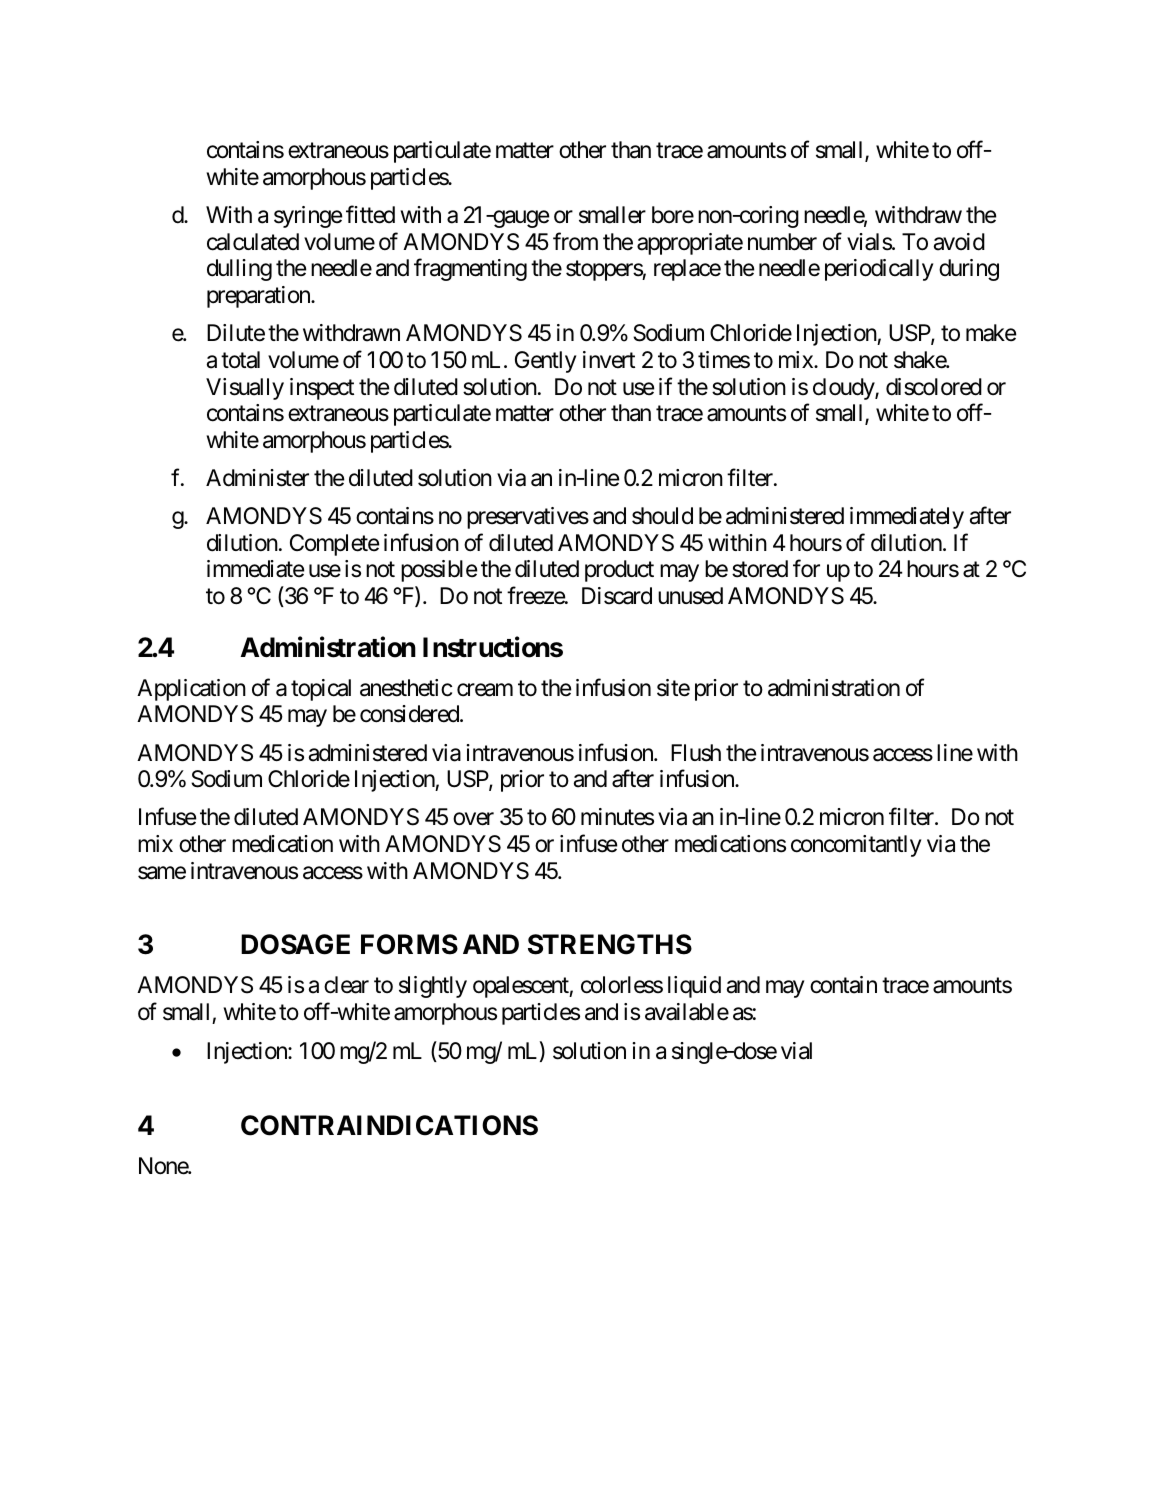 This screenshot has width=1166, height=1509. I want to click on Gently, so click(545, 362).
